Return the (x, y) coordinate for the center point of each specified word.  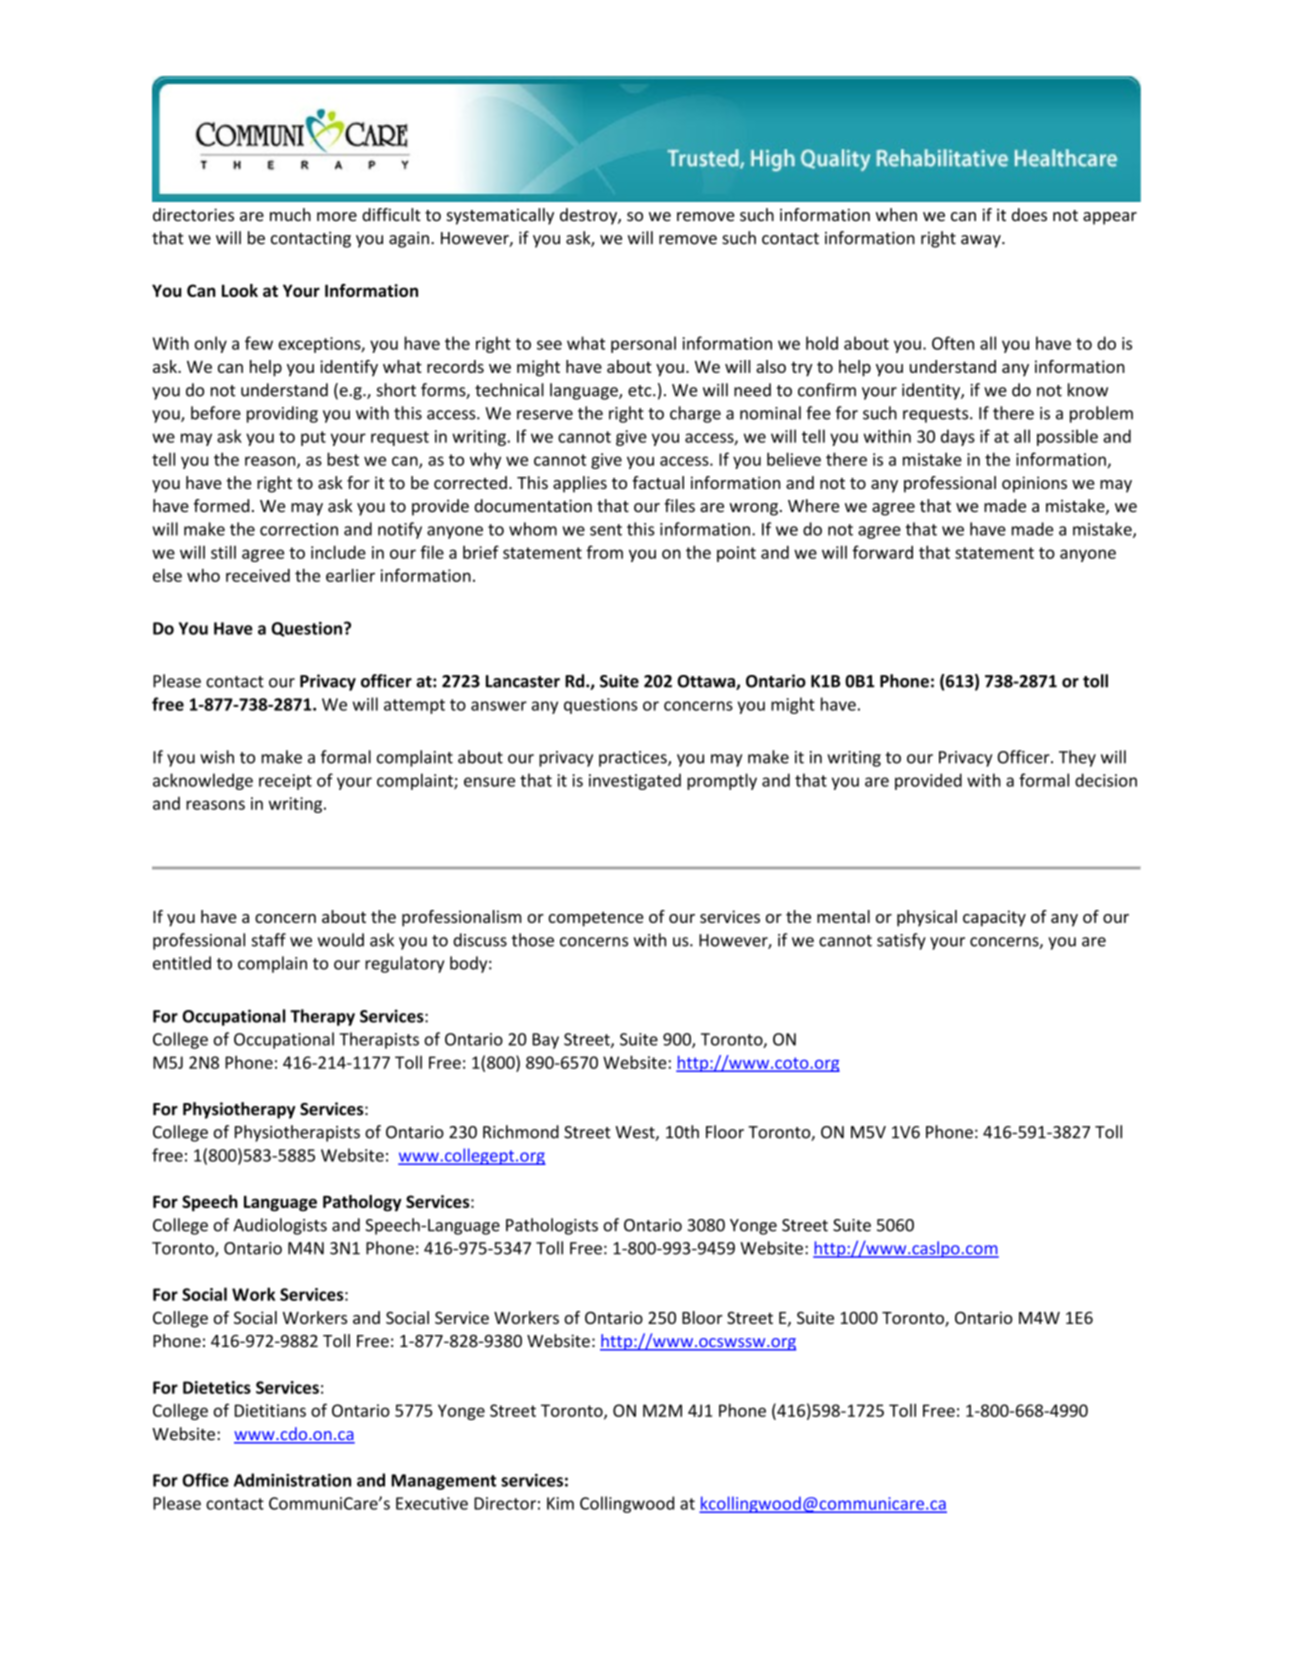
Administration (292, 1480)
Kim (560, 1503)
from (604, 552)
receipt (285, 782)
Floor (725, 1132)
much (290, 215)
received (258, 575)
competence (595, 919)
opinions (1034, 484)
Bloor (702, 1317)
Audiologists (280, 1226)
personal (643, 344)
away (982, 241)
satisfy (901, 941)
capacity (994, 918)
